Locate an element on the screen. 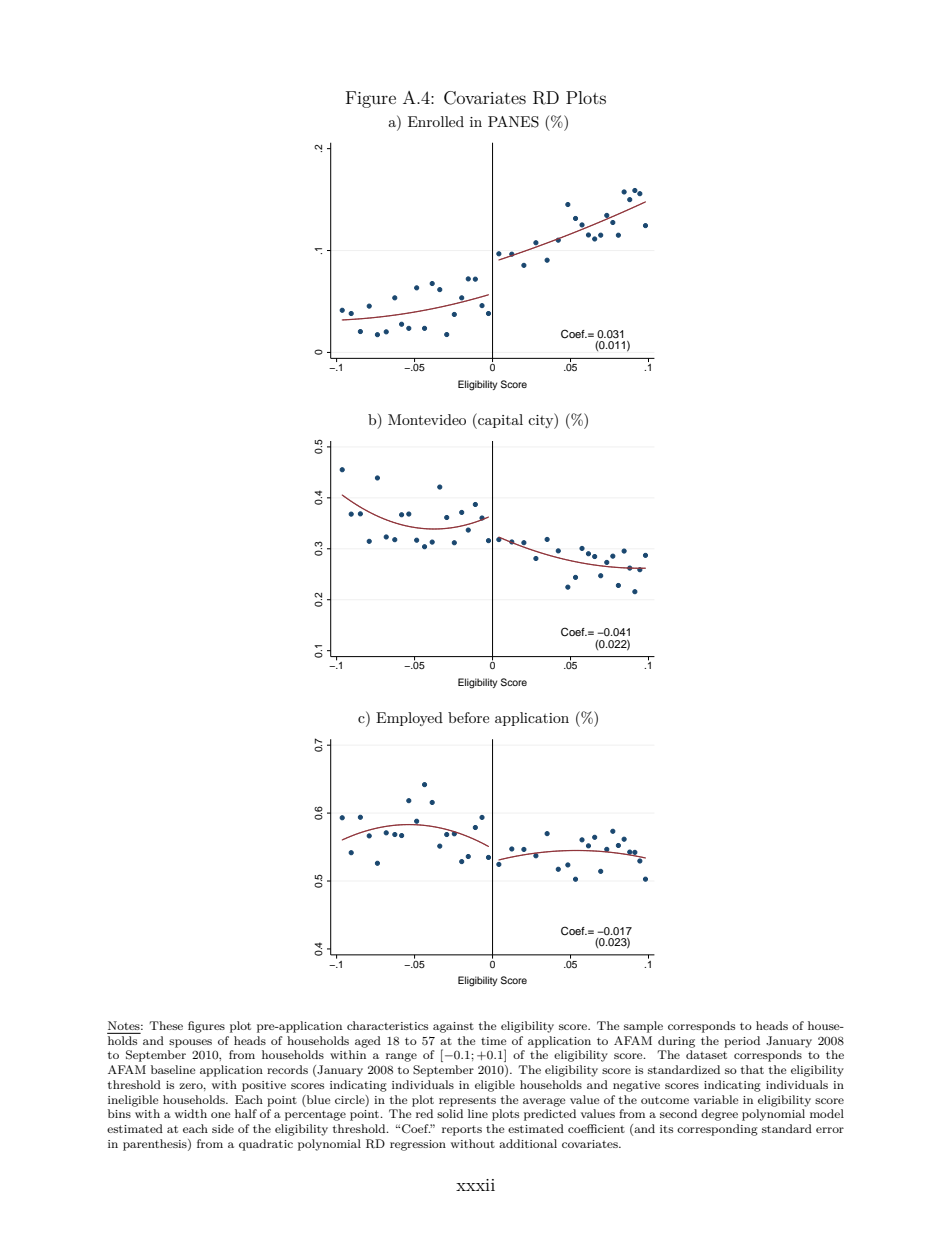 The width and height of the screenshot is (952, 1233). represents is located at coordinates (467, 1102).
